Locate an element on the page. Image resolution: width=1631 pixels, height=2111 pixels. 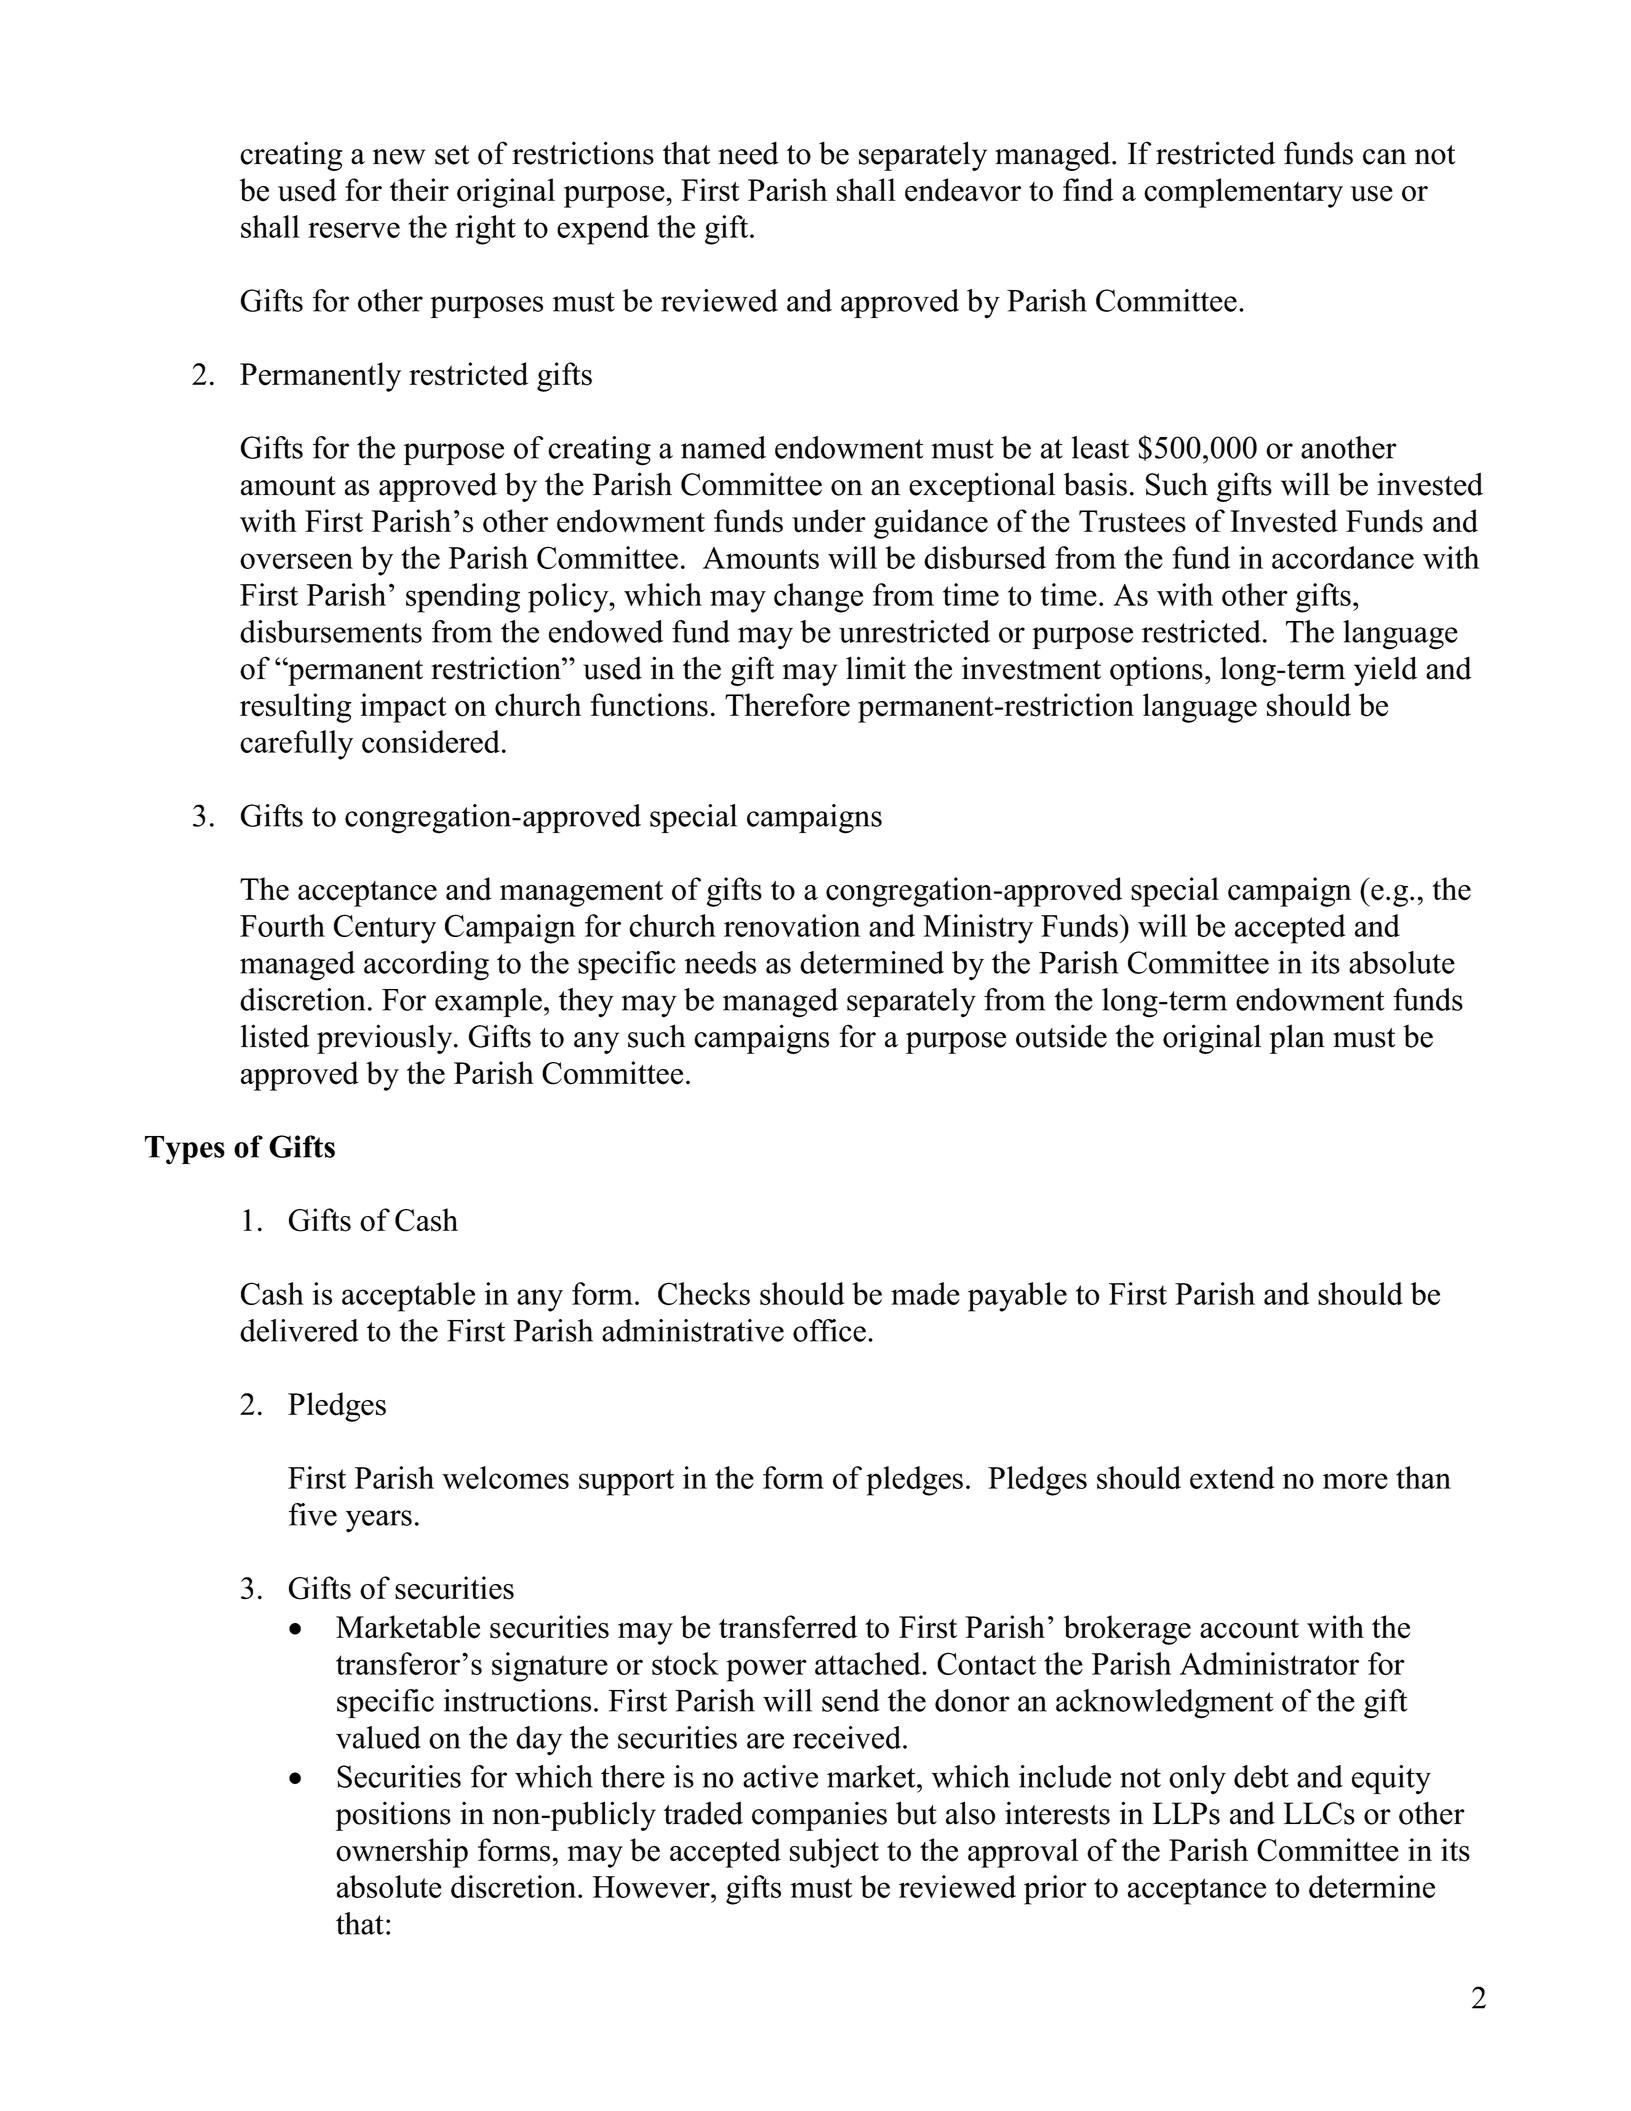
endeavor is located at coordinates (963, 190).
